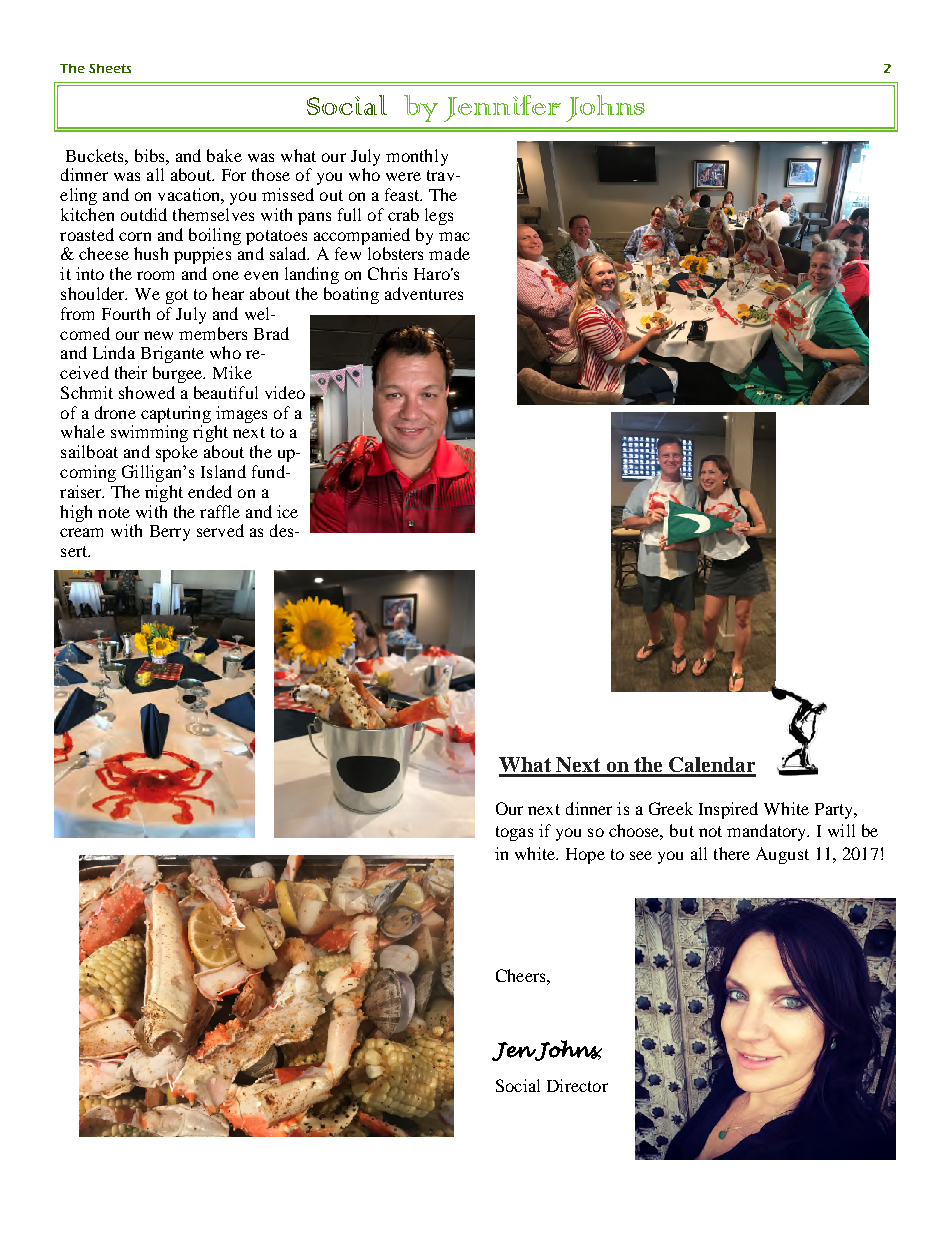 This screenshot has height=1233, width=952. I want to click on togas, so click(514, 833).
